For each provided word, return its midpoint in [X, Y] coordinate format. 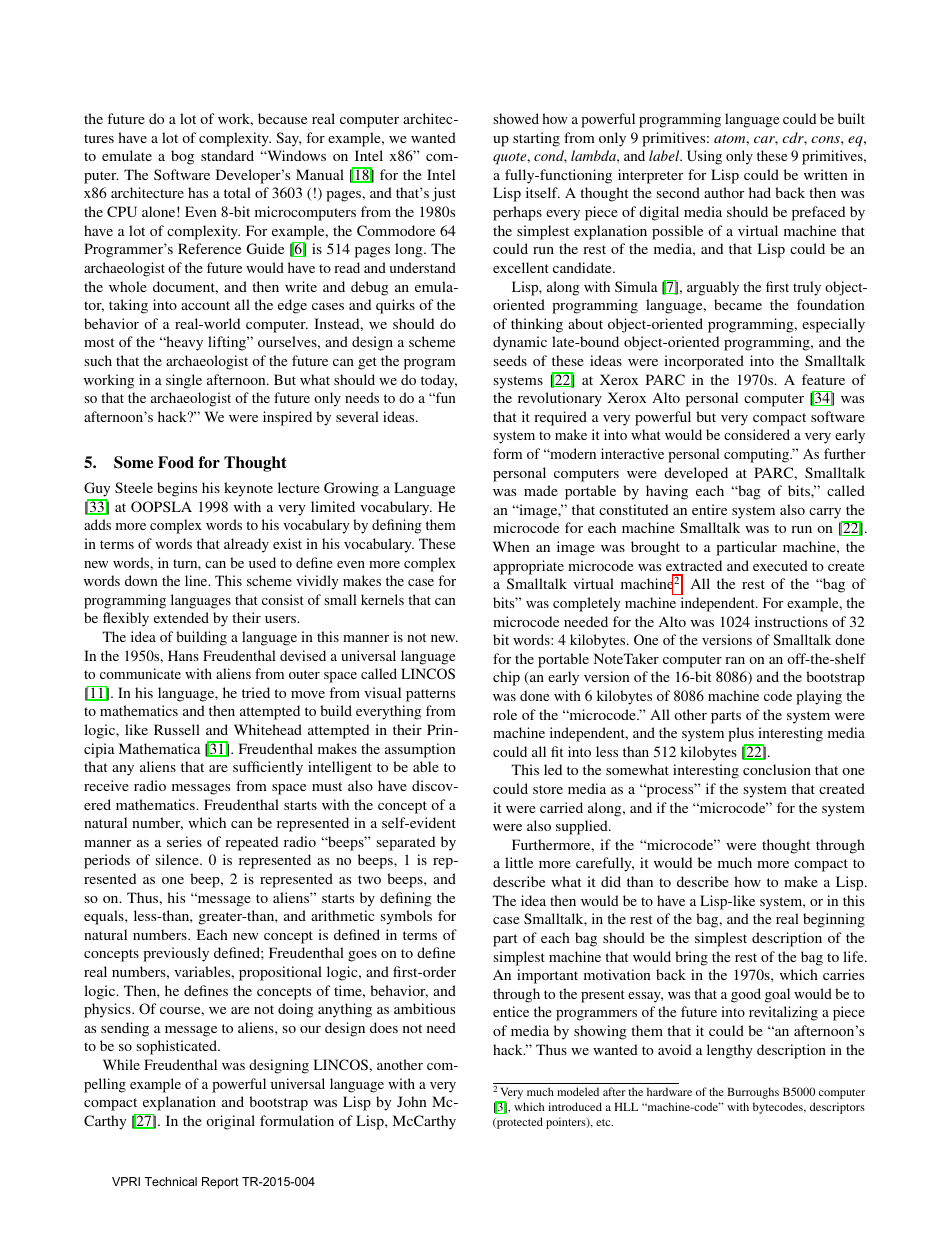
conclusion [777, 769]
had [760, 192]
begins [177, 489]
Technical [171, 1181]
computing [758, 455]
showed [516, 118]
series [184, 841]
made [541, 490]
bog [182, 157]
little [519, 862]
